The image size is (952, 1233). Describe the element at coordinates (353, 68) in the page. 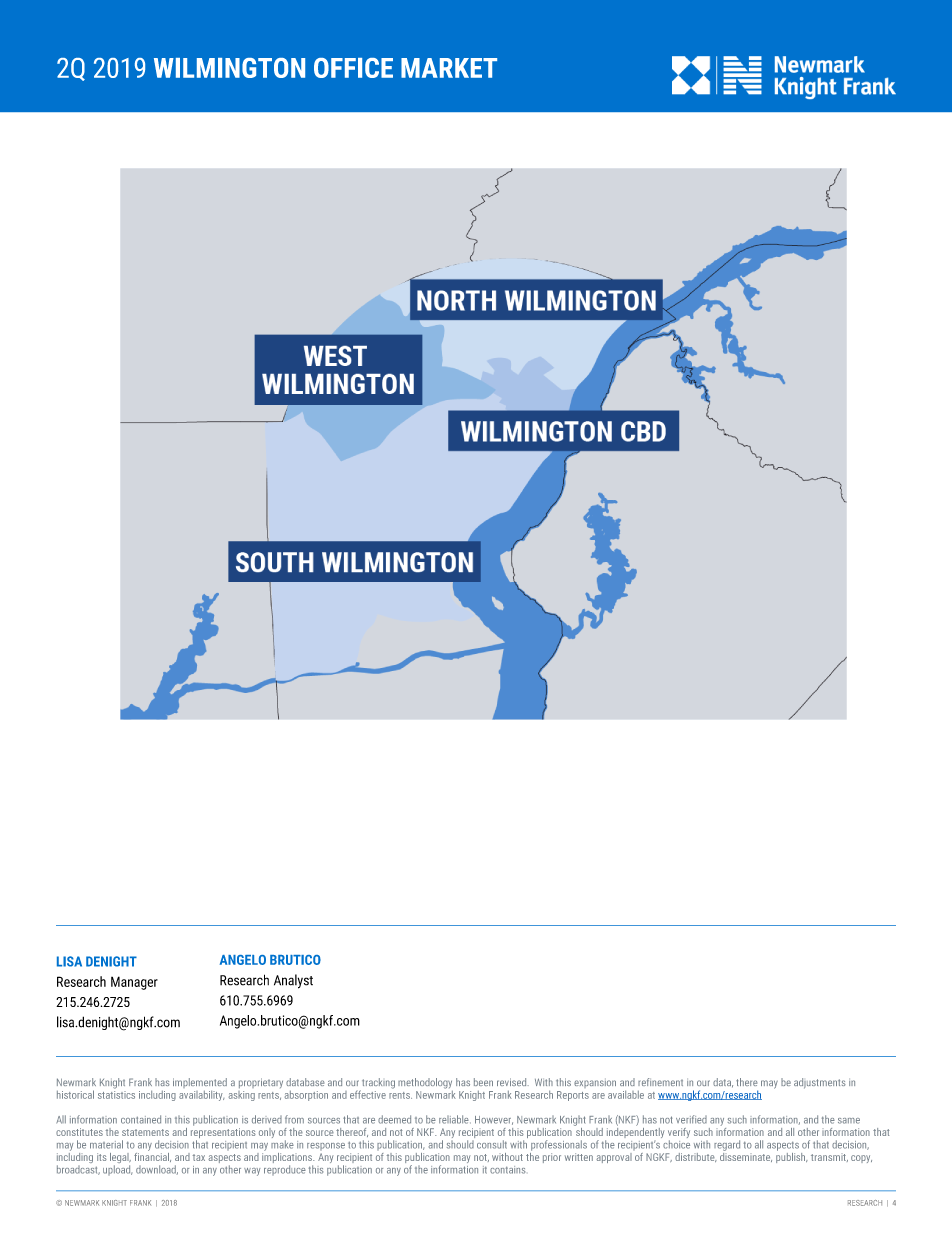

I see `OFFICE` at that location.
